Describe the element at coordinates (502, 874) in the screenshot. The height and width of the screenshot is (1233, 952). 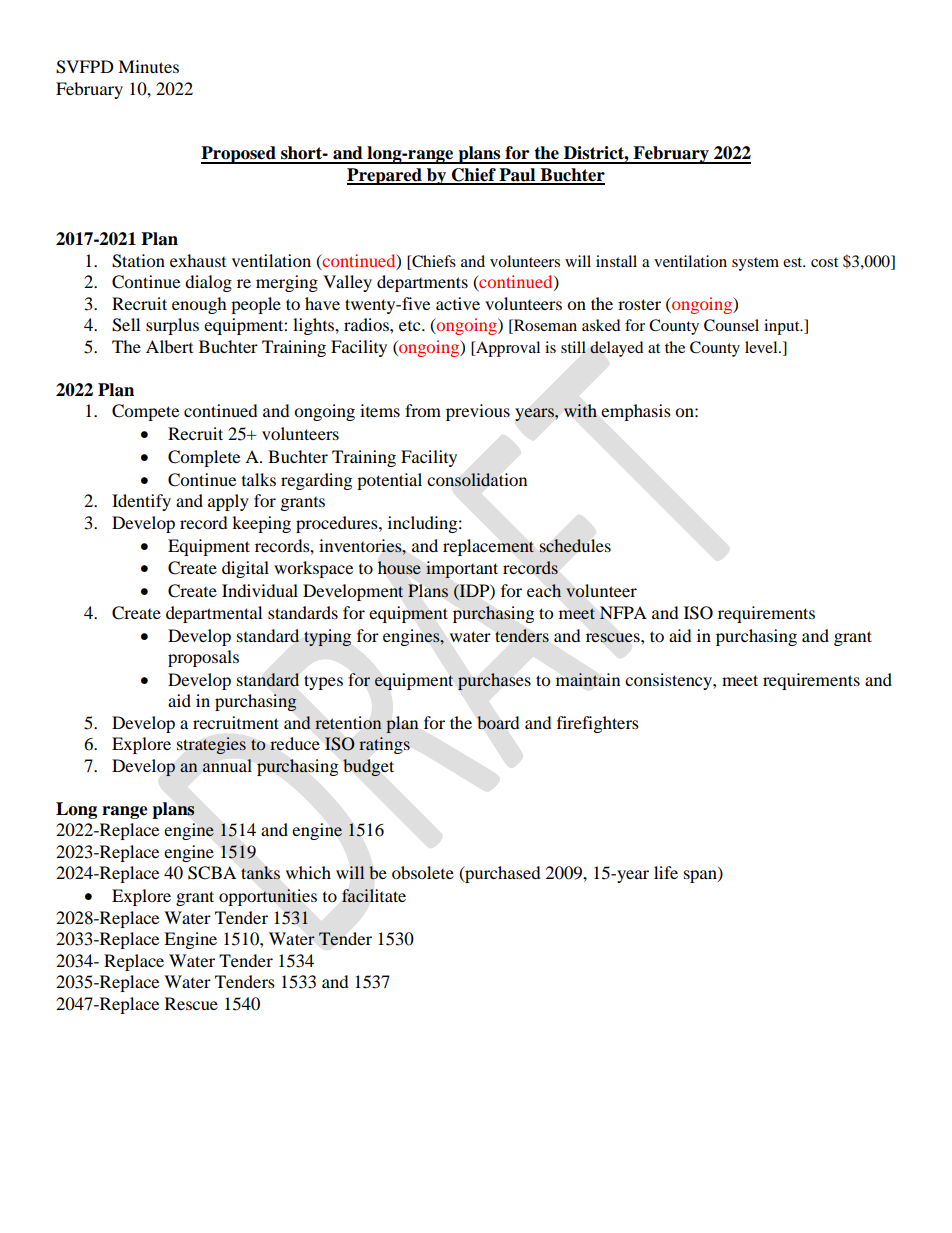
I see `purchased` at that location.
